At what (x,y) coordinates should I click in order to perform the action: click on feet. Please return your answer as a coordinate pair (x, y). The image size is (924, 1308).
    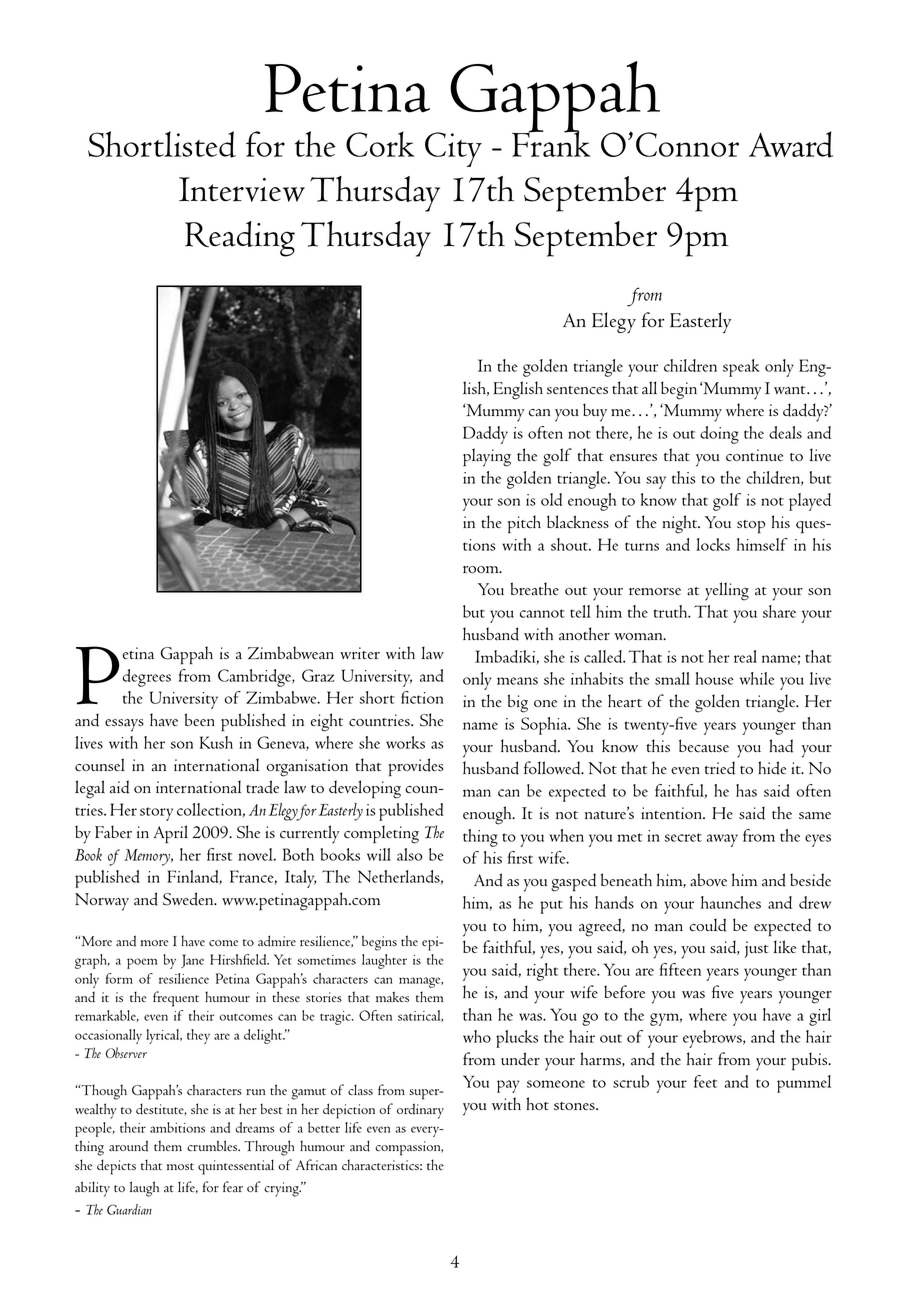
    Looking at the image, I should click on (705, 1081).
